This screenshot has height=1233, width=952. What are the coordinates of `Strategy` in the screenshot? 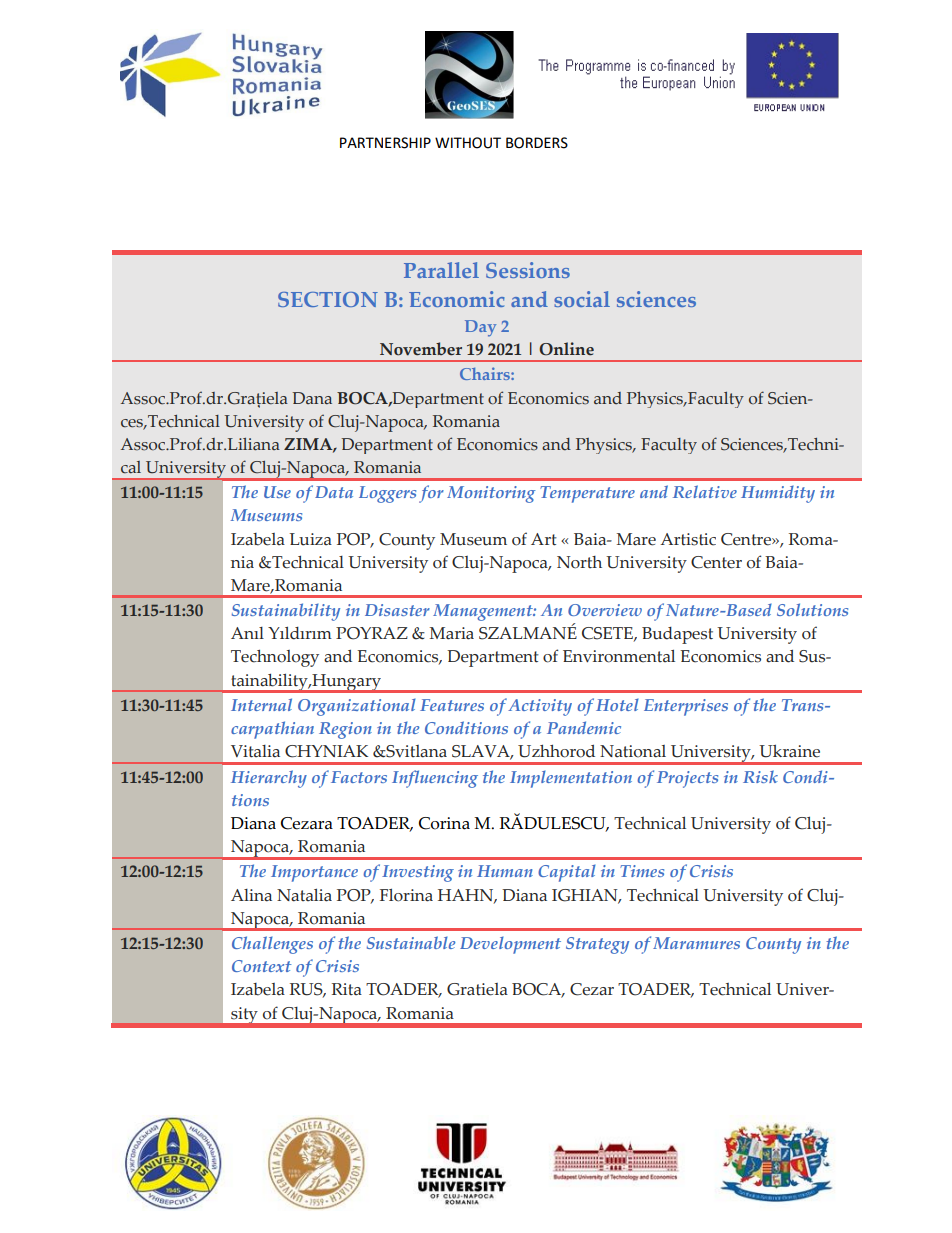 It's located at (597, 945).
